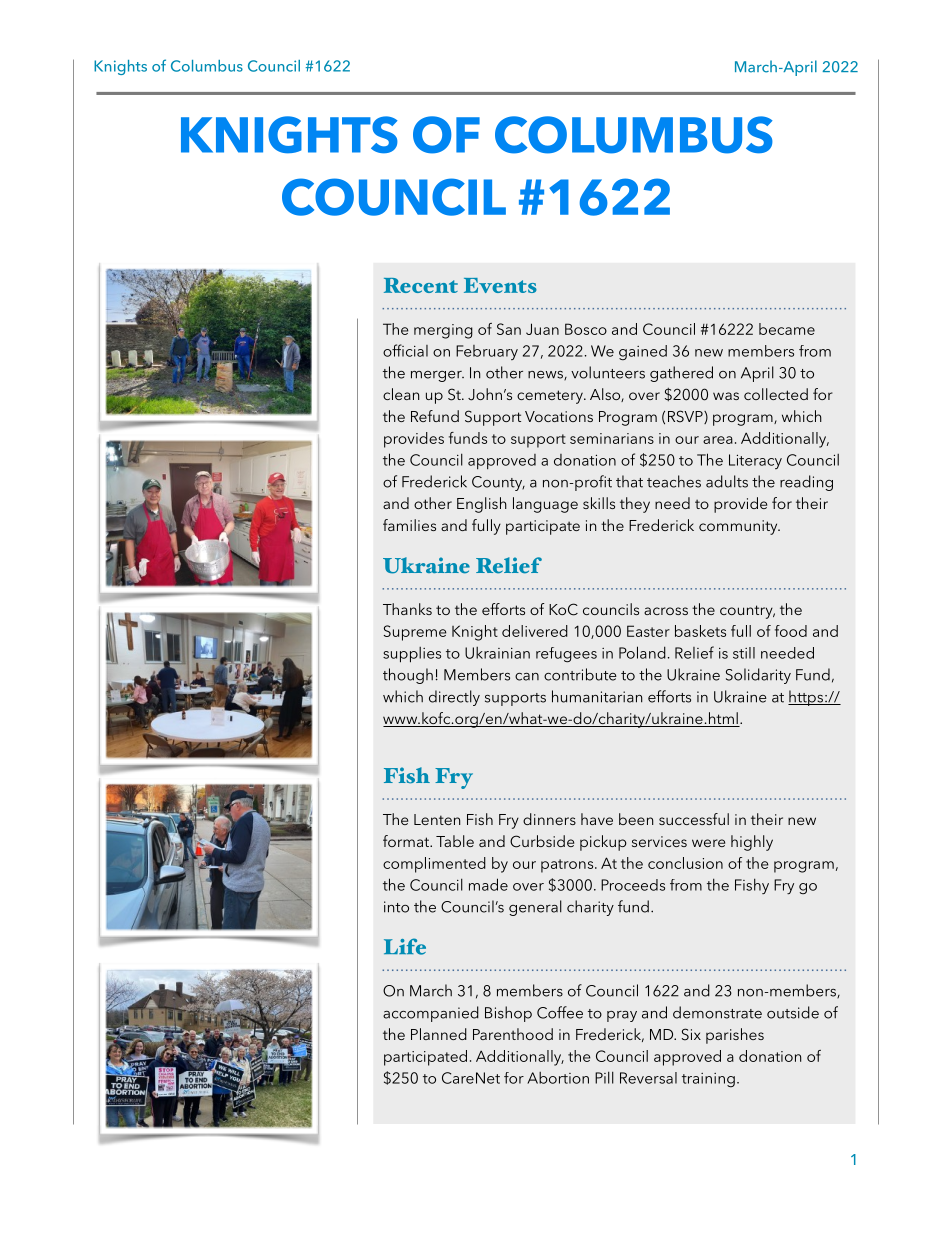 Image resolution: width=952 pixels, height=1233 pixels. What do you see at coordinates (787, 329) in the screenshot?
I see `became` at bounding box center [787, 329].
